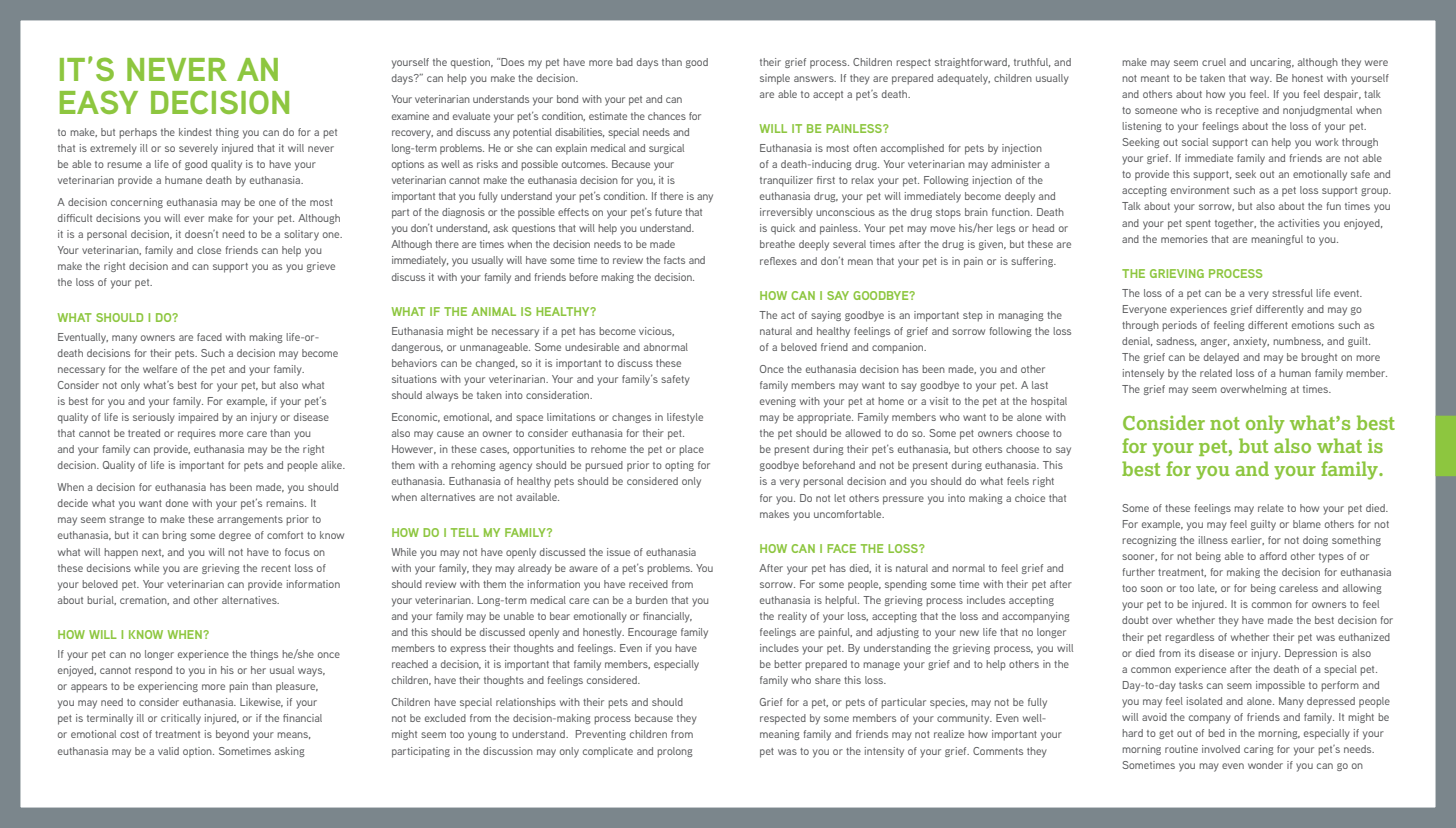  What do you see at coordinates (232, 735) in the screenshot?
I see `beyond` at bounding box center [232, 735].
